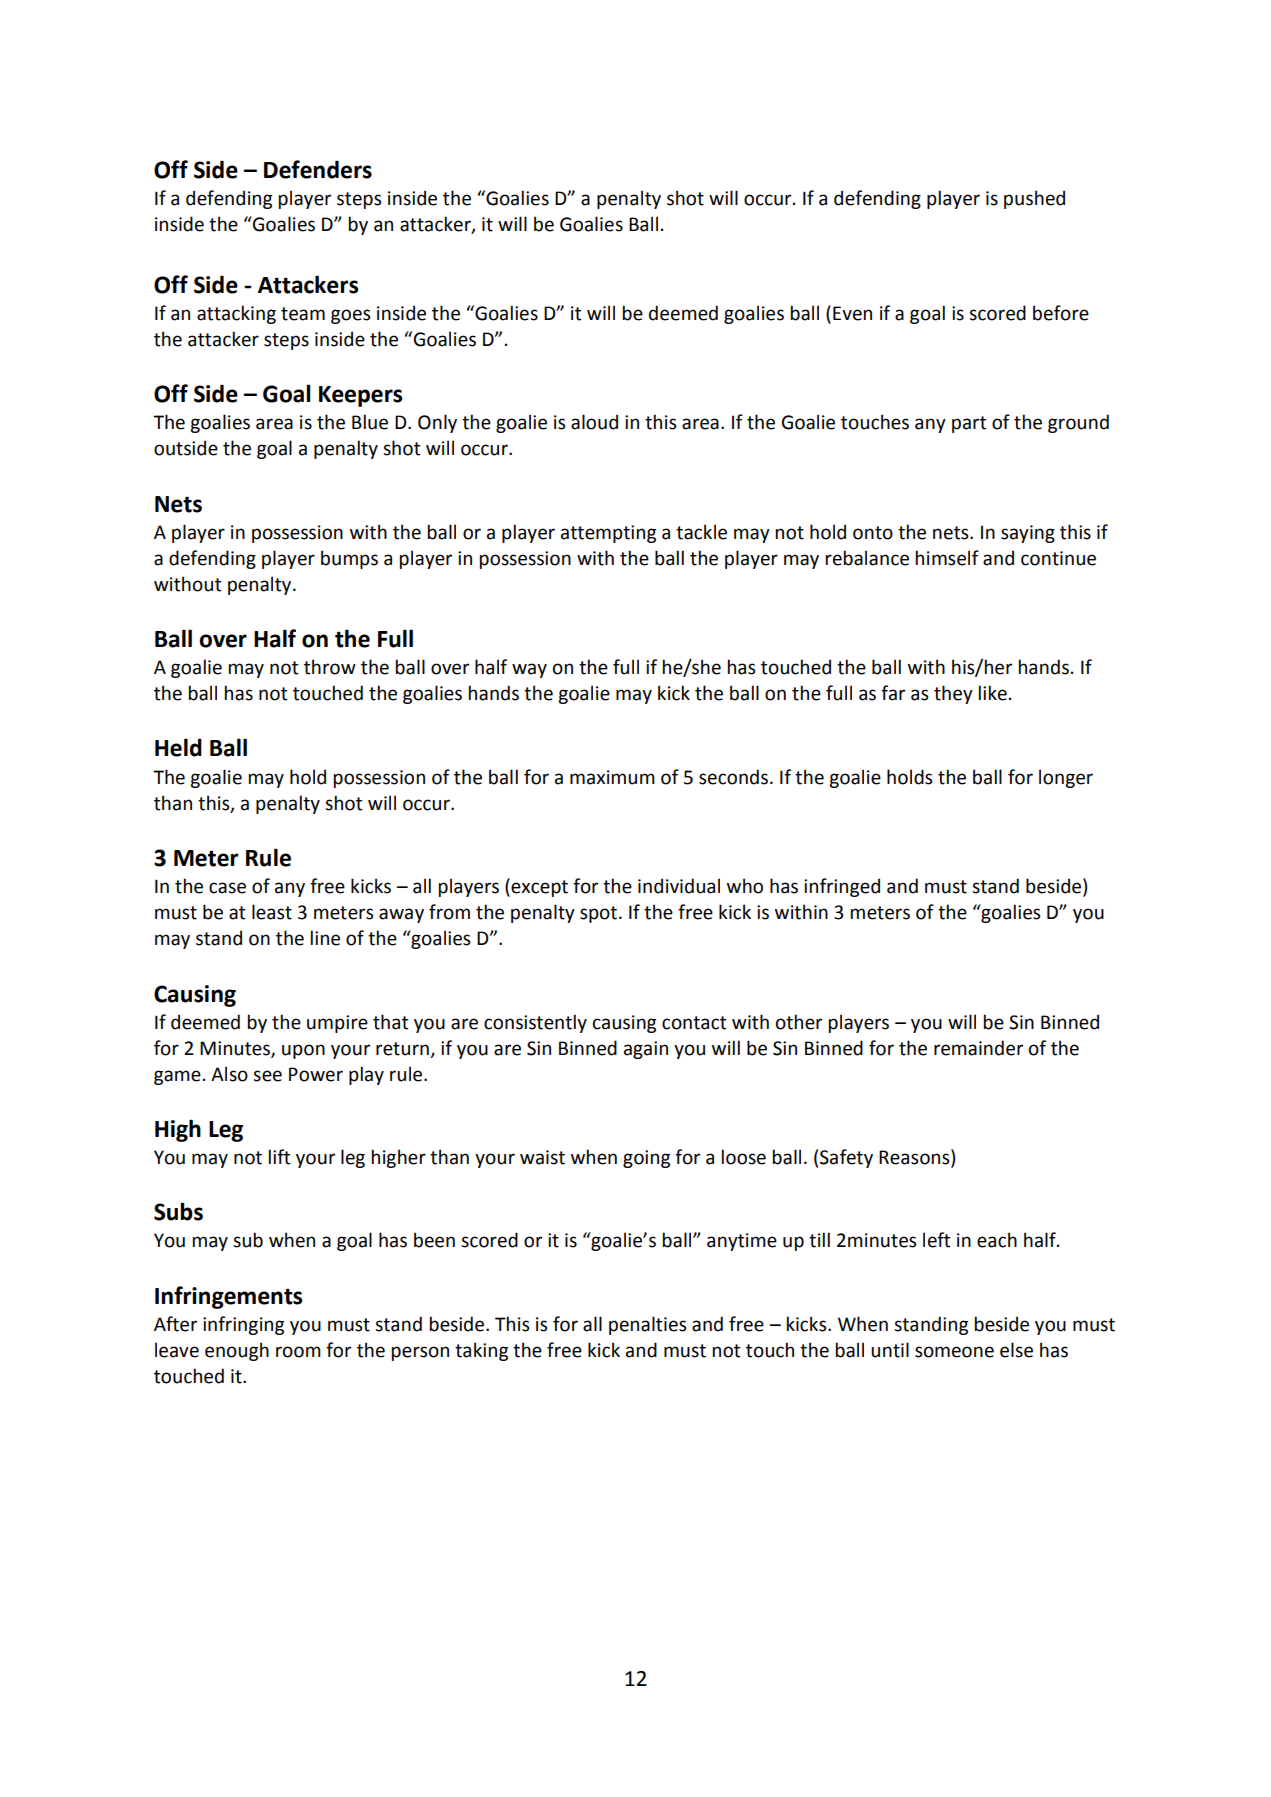 This screenshot has width=1271, height=1797. Describe the element at coordinates (325, 938) in the screenshot. I see `line` at that location.
